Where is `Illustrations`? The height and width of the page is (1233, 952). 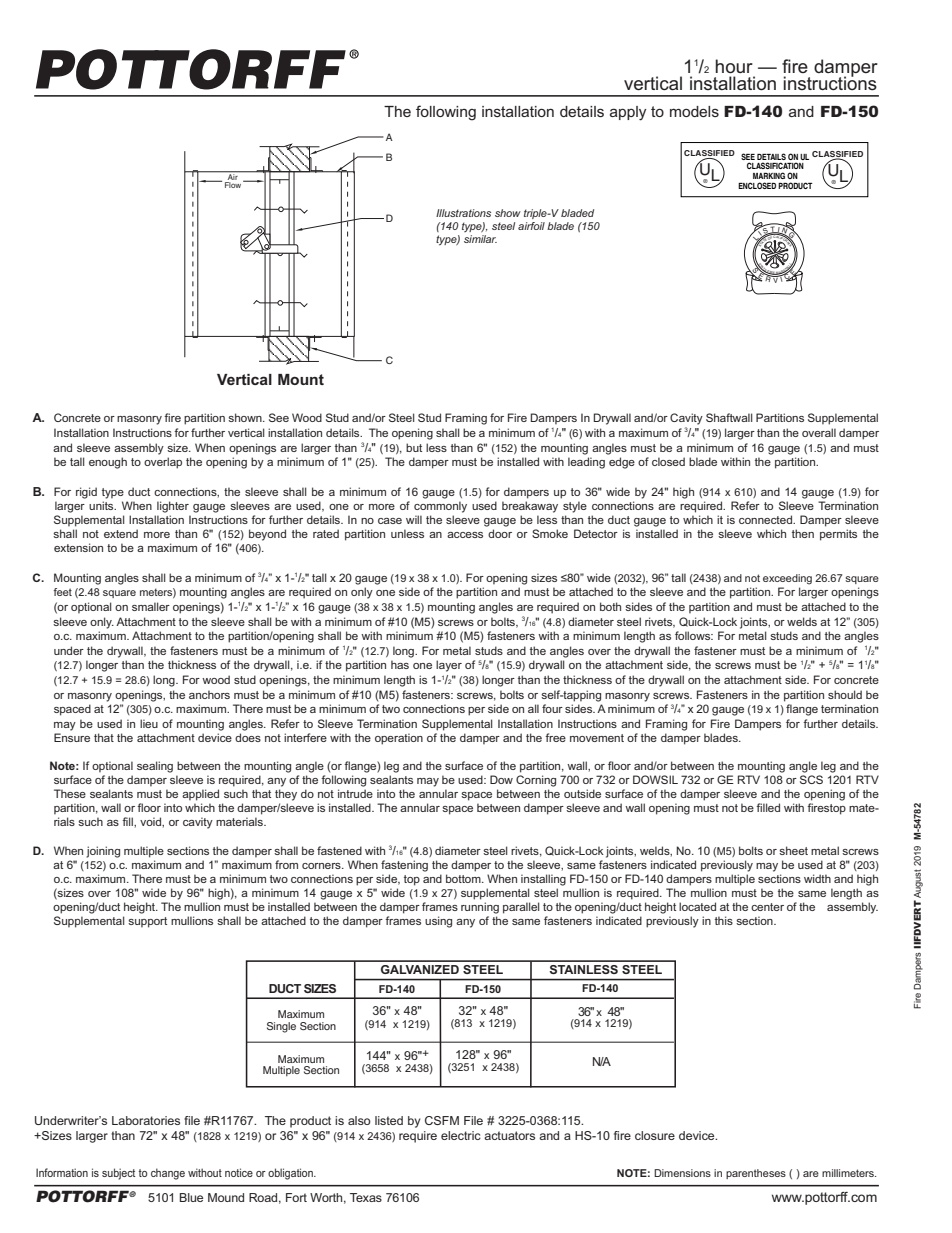 Illustrations is located at coordinates (463, 213).
